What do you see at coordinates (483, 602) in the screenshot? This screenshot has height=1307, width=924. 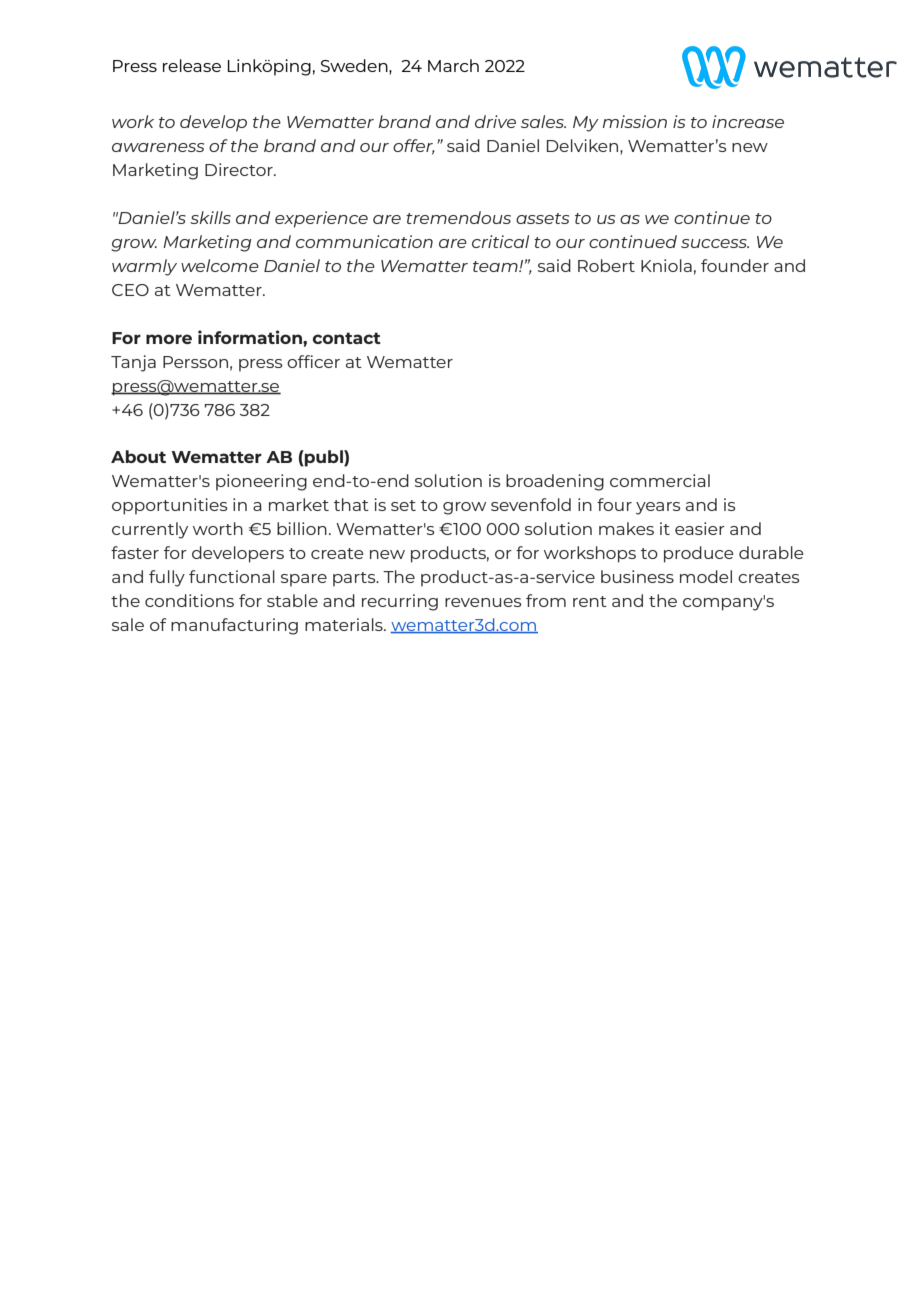 I see `revenues` at bounding box center [483, 602].
